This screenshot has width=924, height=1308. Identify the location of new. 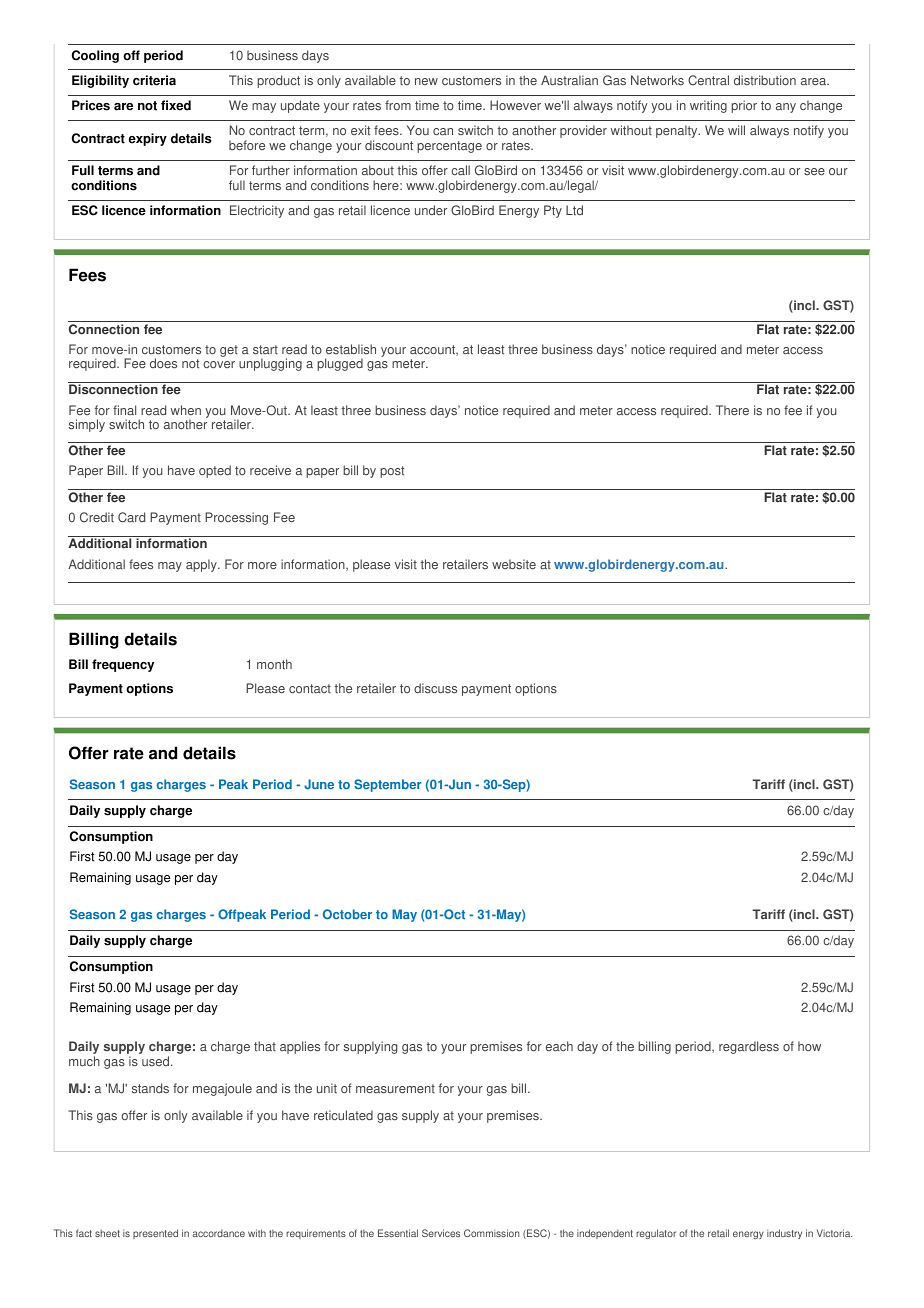
(426, 81).
